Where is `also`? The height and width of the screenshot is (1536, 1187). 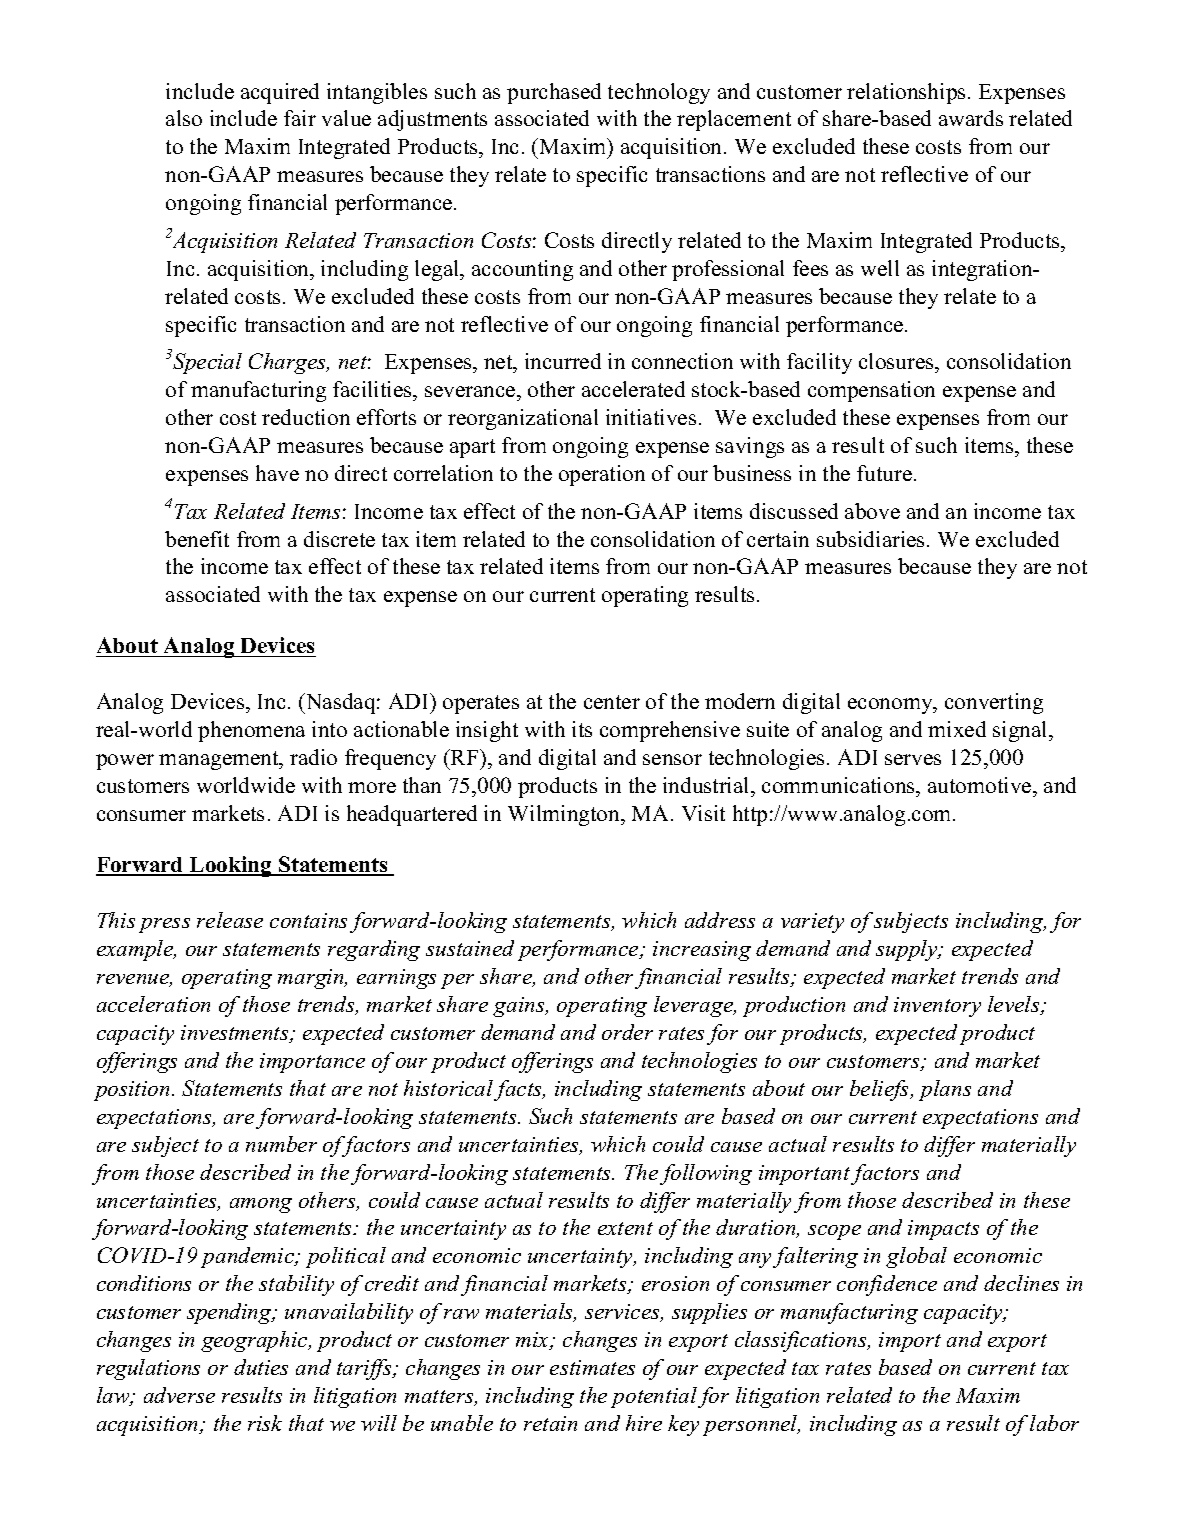
also is located at coordinates (184, 118).
